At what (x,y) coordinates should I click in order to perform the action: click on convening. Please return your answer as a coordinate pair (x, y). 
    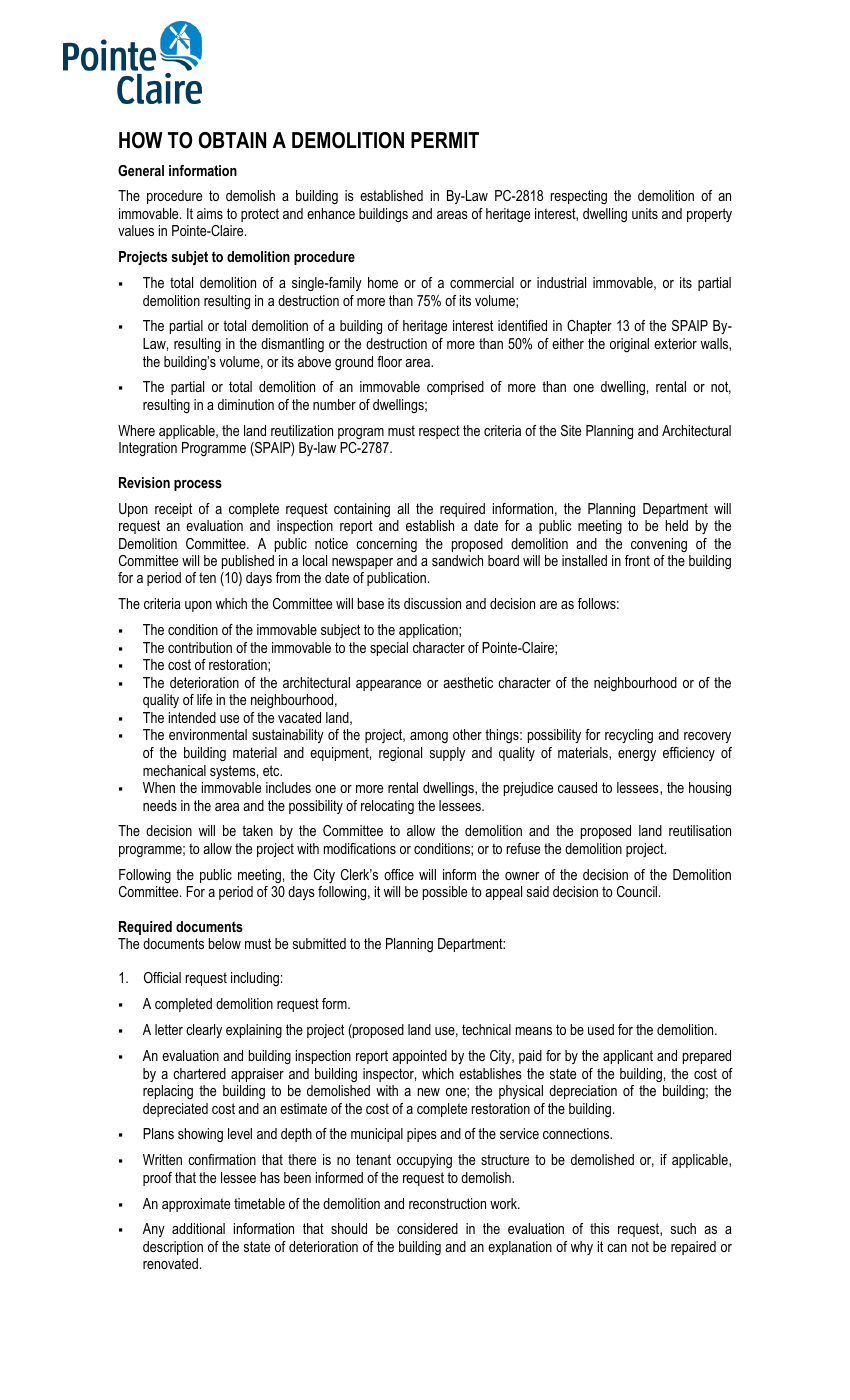
    Looking at the image, I should click on (659, 545).
